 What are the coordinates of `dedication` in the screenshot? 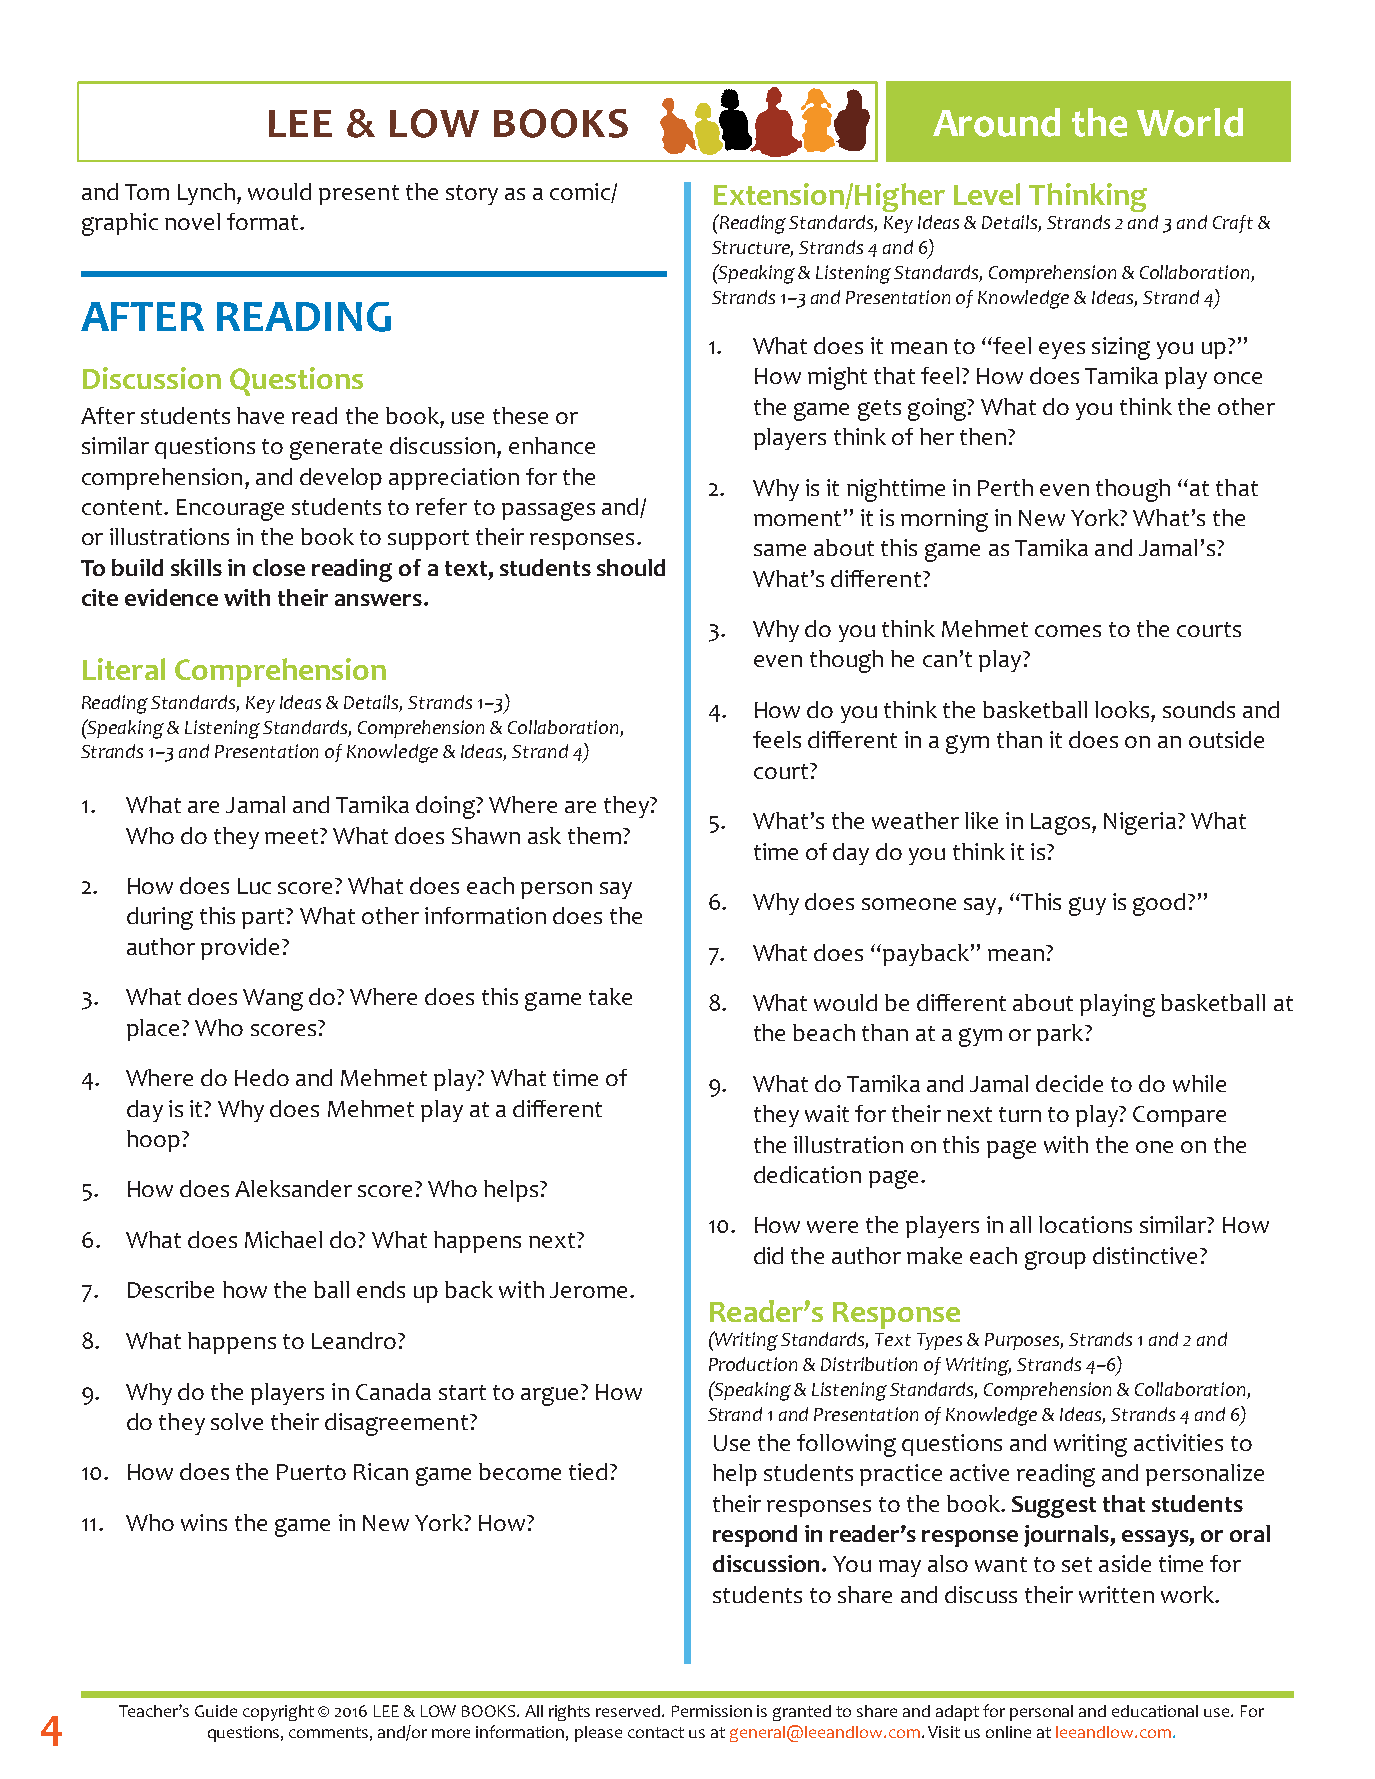 It's located at (807, 1174).
